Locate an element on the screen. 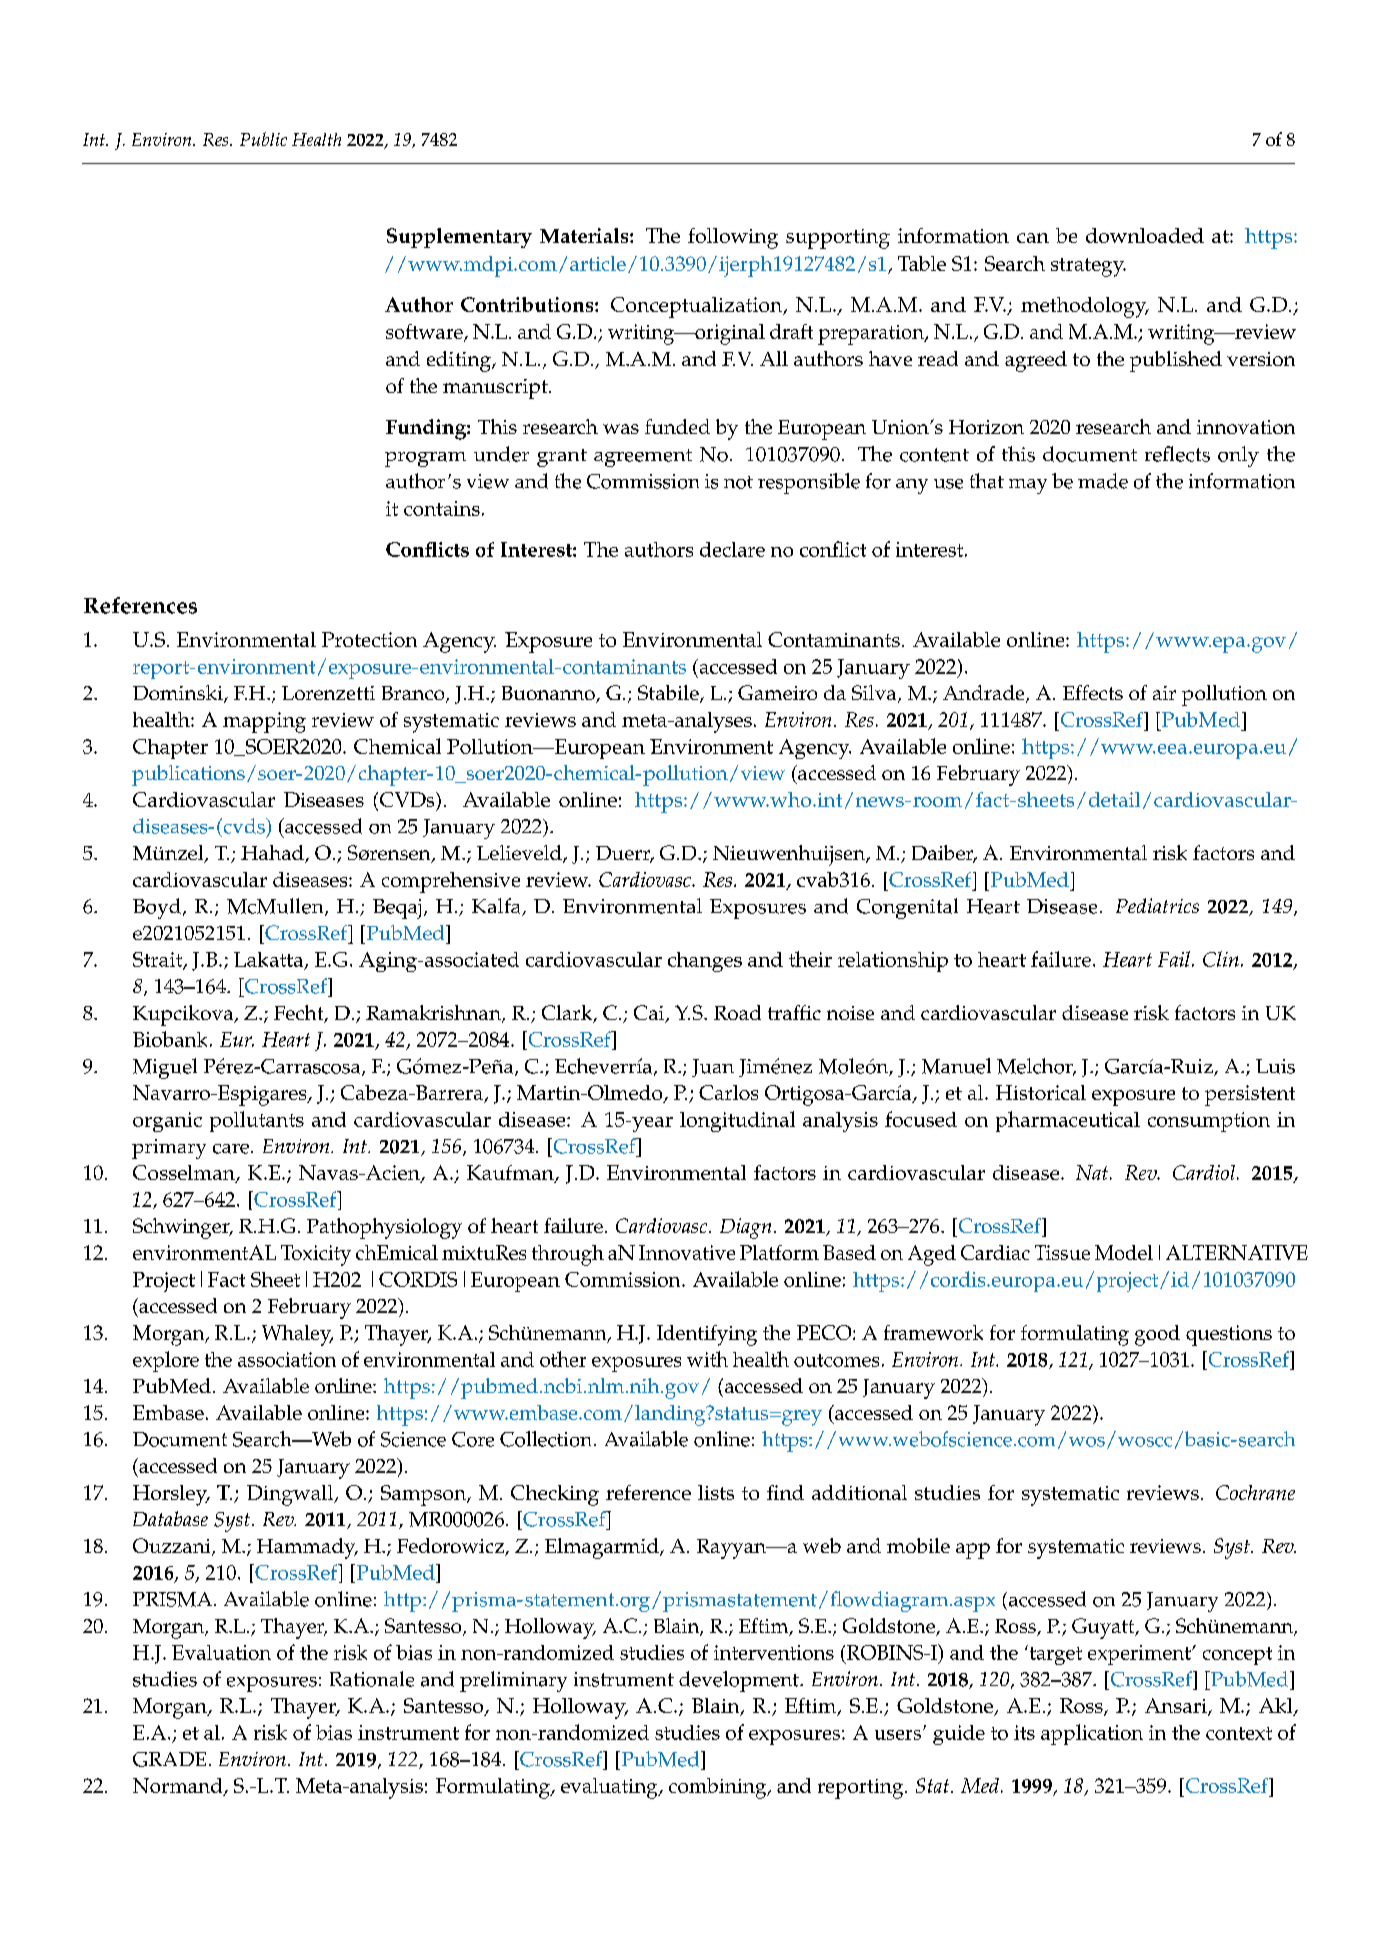  strategy is located at coordinates (1088, 267).
